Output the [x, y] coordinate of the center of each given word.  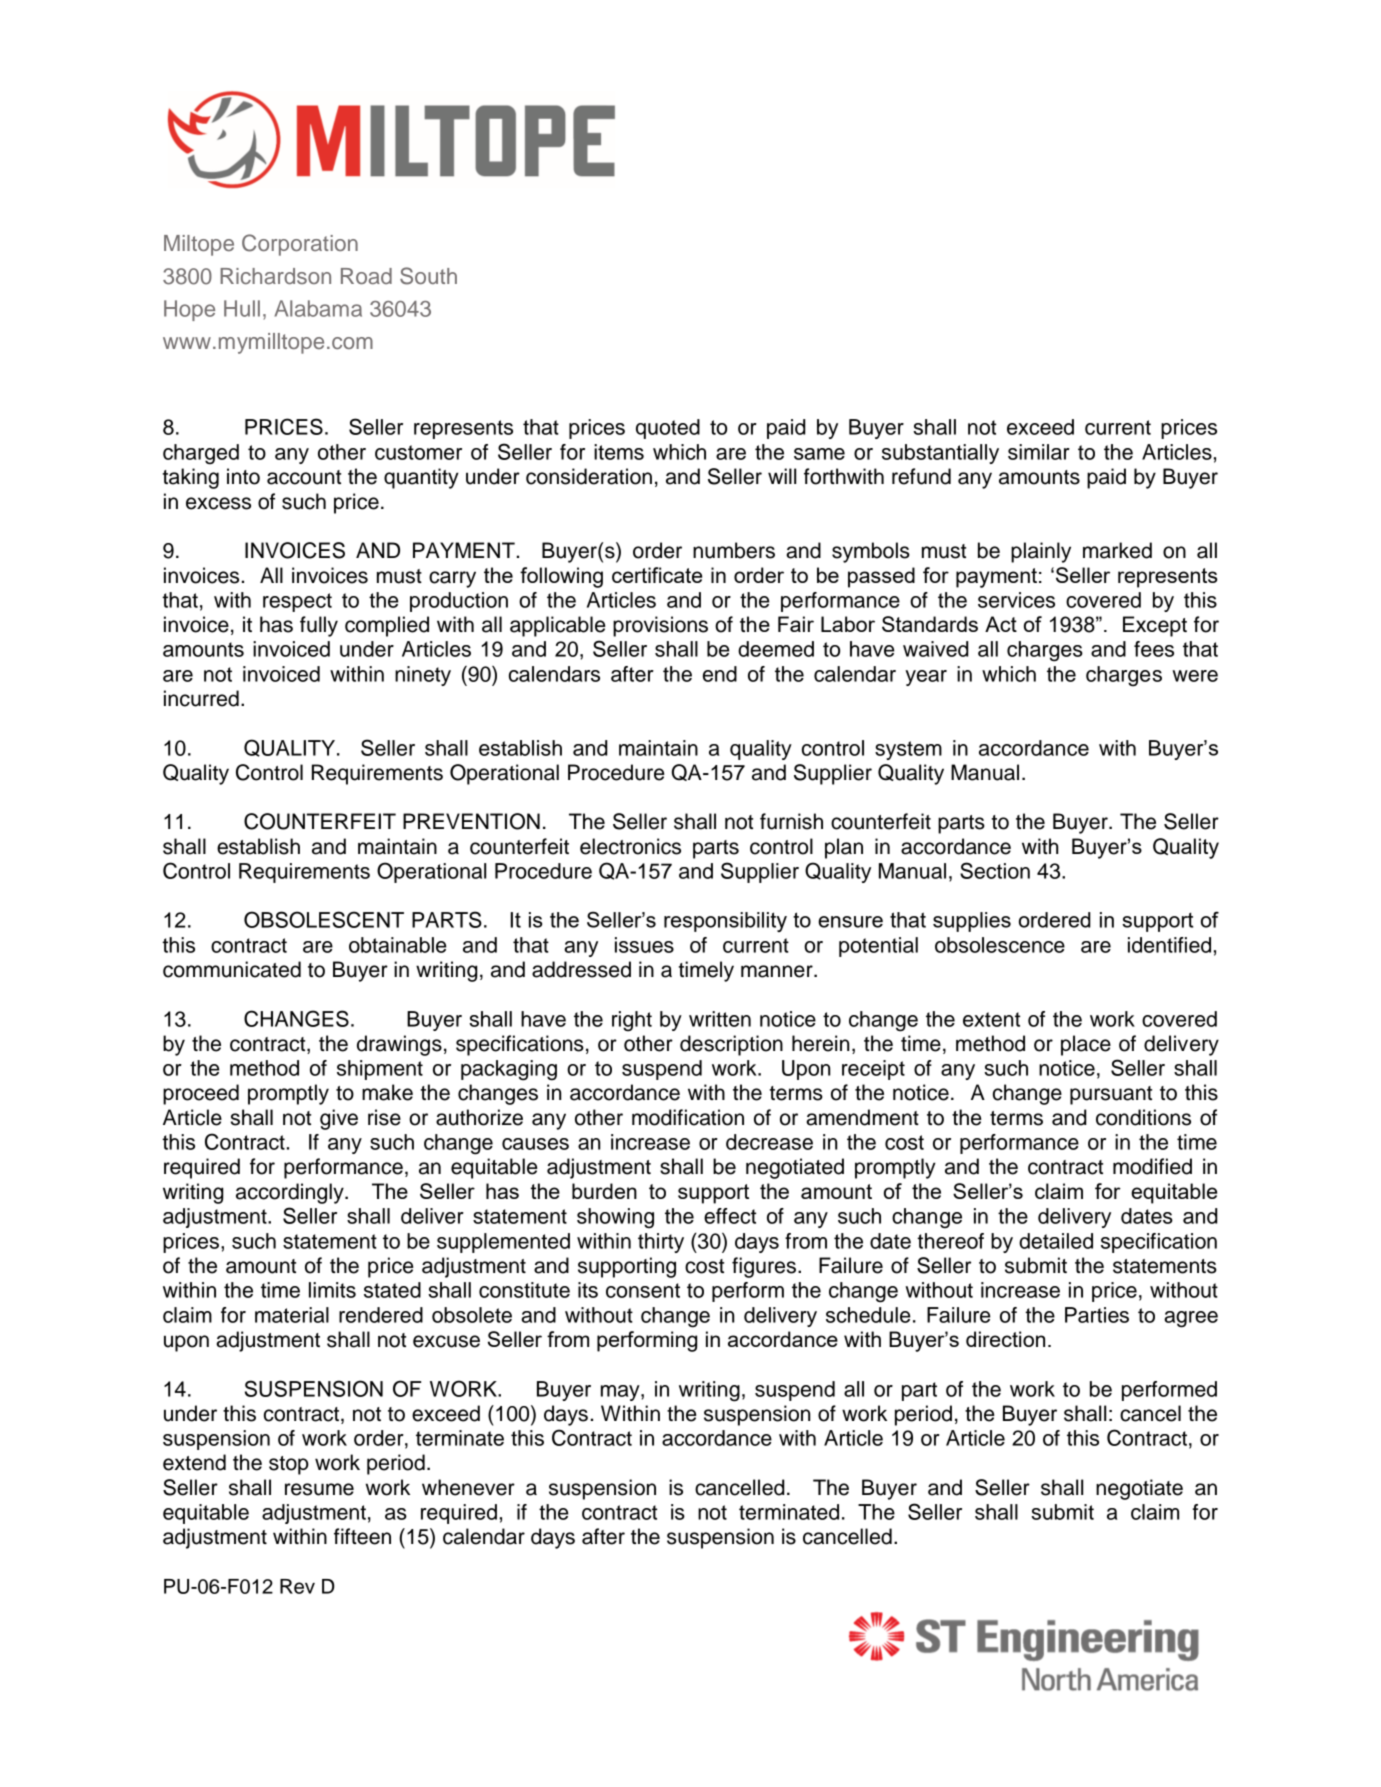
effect [730, 1216]
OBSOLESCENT [324, 919]
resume [319, 1489]
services [1016, 600]
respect [297, 602]
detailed [1056, 1241]
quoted [668, 429]
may [621, 1393]
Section [995, 870]
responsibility [725, 922]
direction [1005, 1339]
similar [1039, 452]
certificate [657, 575]
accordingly [291, 1193]
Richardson [275, 276]
